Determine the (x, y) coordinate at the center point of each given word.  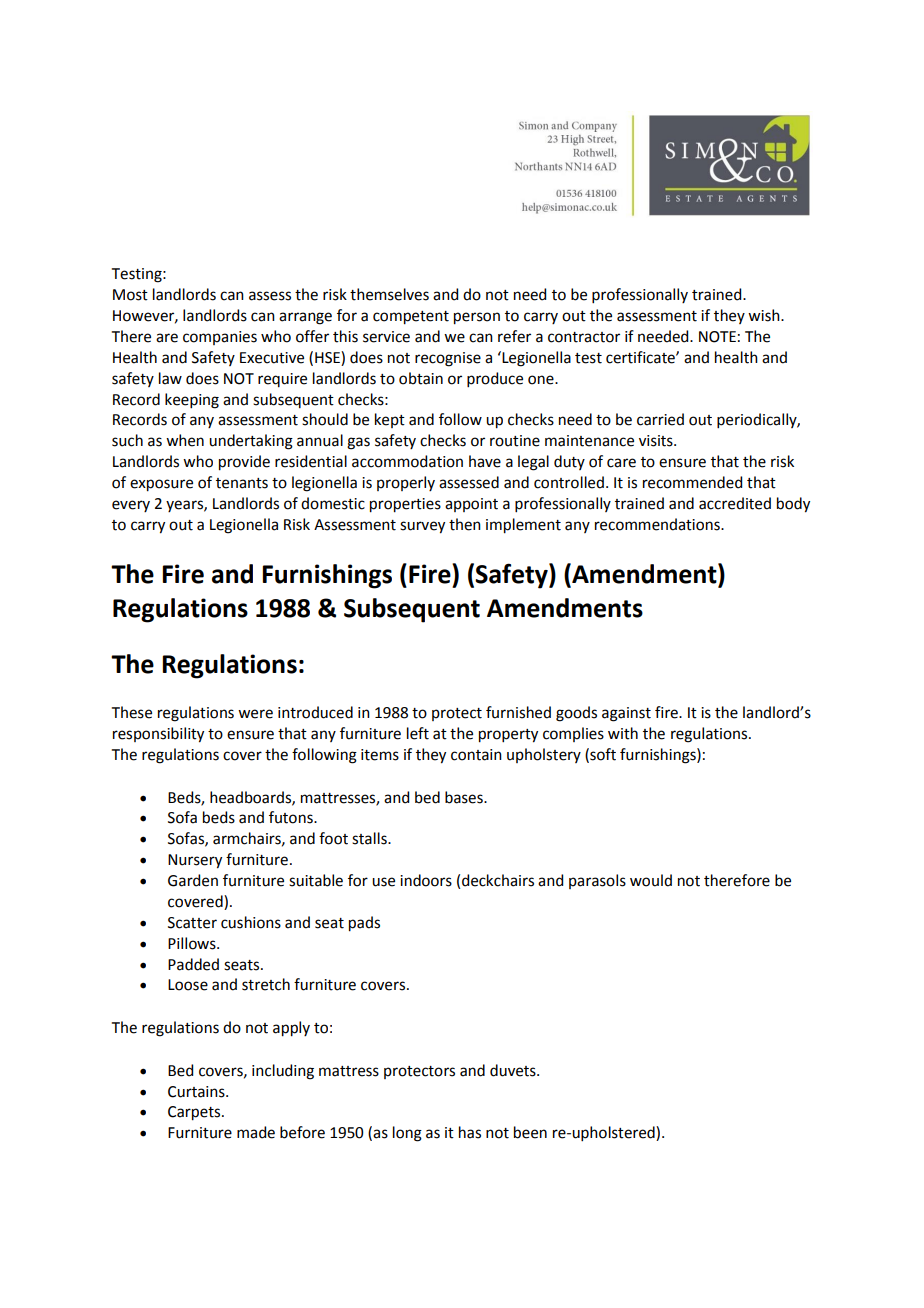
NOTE (717, 337)
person (477, 318)
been (530, 1132)
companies (220, 338)
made (256, 1132)
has (470, 1132)
